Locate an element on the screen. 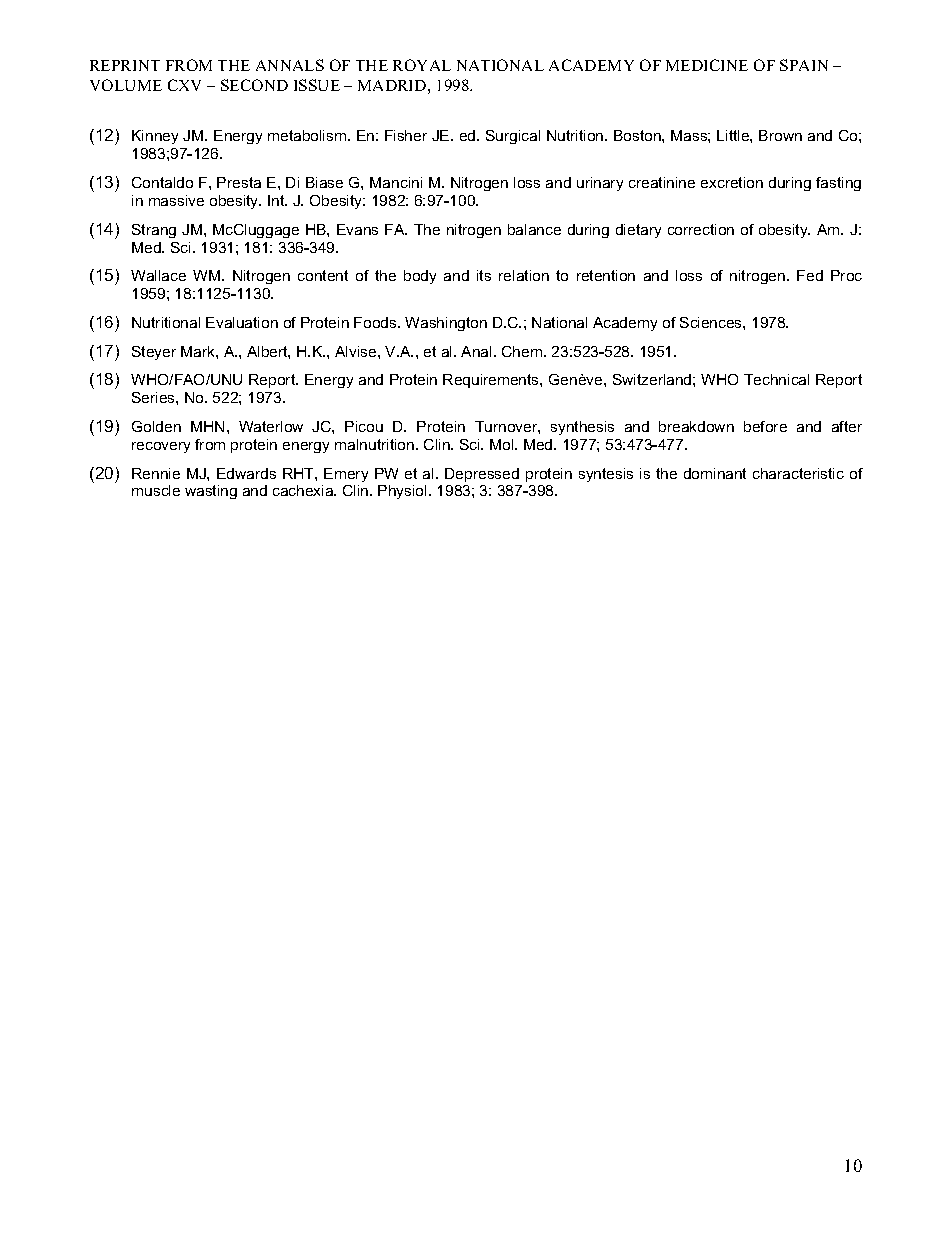 The image size is (952, 1233). SECOND is located at coordinates (254, 85).
